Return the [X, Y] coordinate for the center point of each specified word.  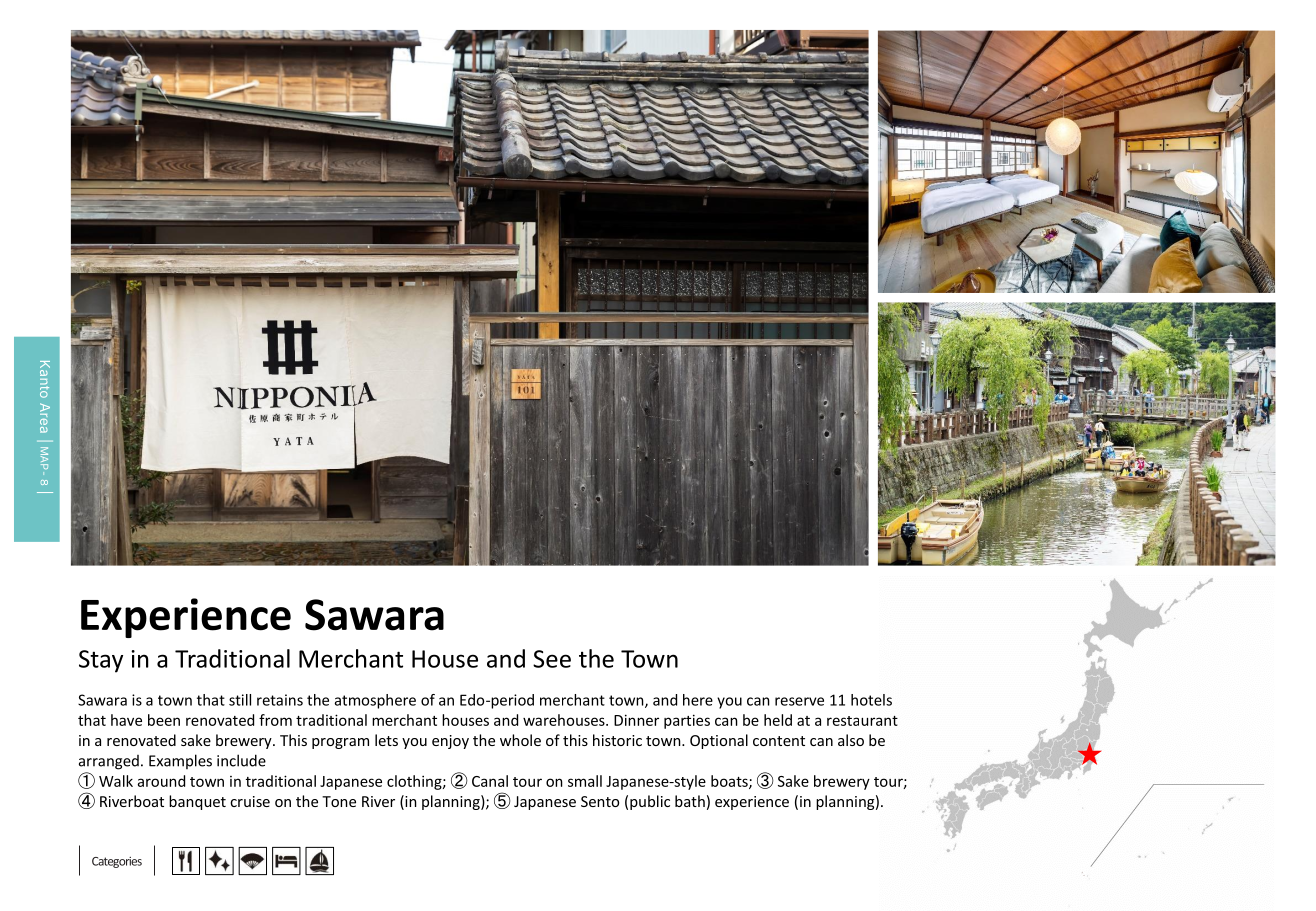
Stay [101, 661]
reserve [799, 701]
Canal [490, 781]
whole [520, 740]
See [552, 659]
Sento [600, 801]
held [778, 720]
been [164, 720]
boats [730, 782]
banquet [197, 802]
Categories [117, 862]
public [650, 802]
